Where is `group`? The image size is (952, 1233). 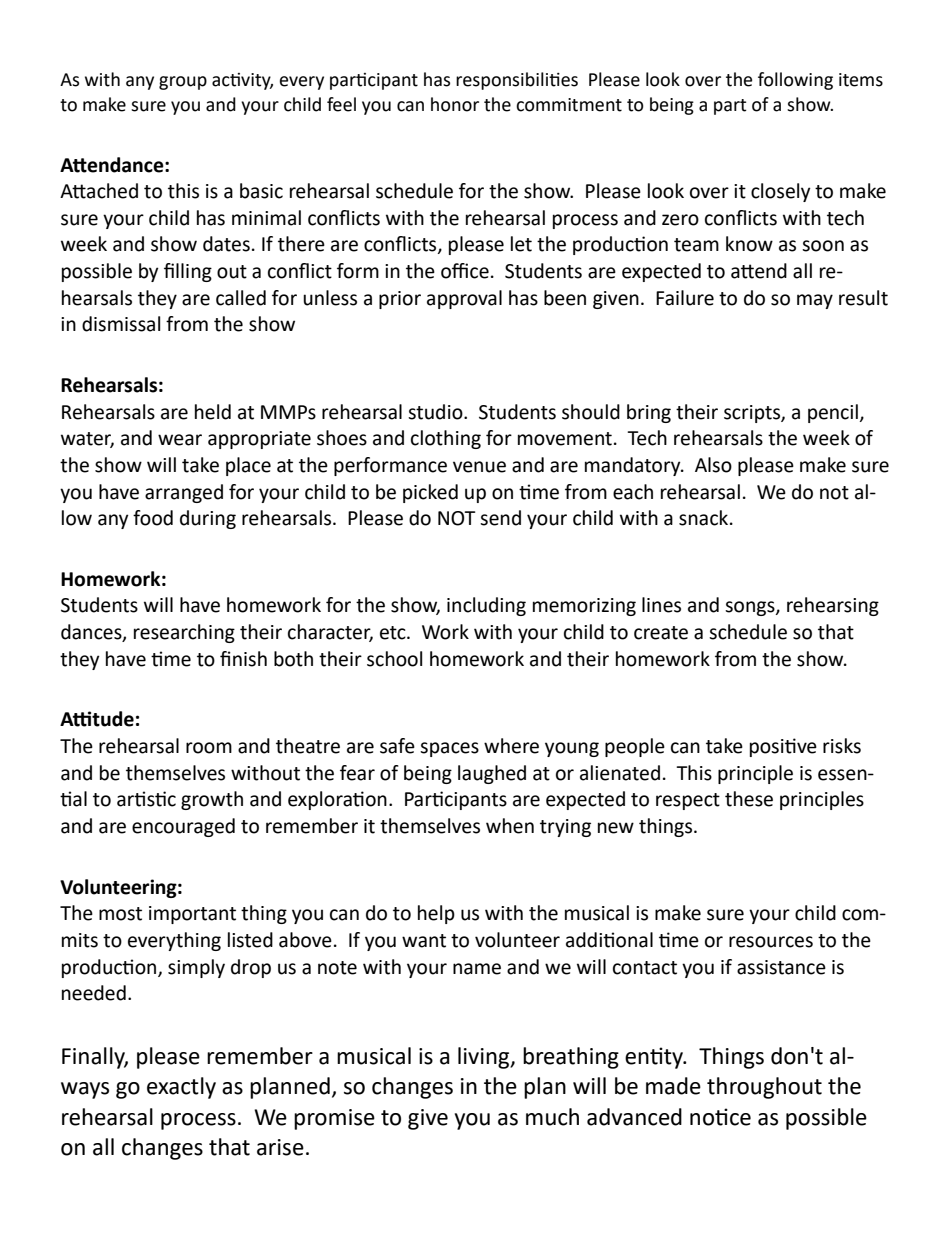 group is located at coordinates (183, 83).
